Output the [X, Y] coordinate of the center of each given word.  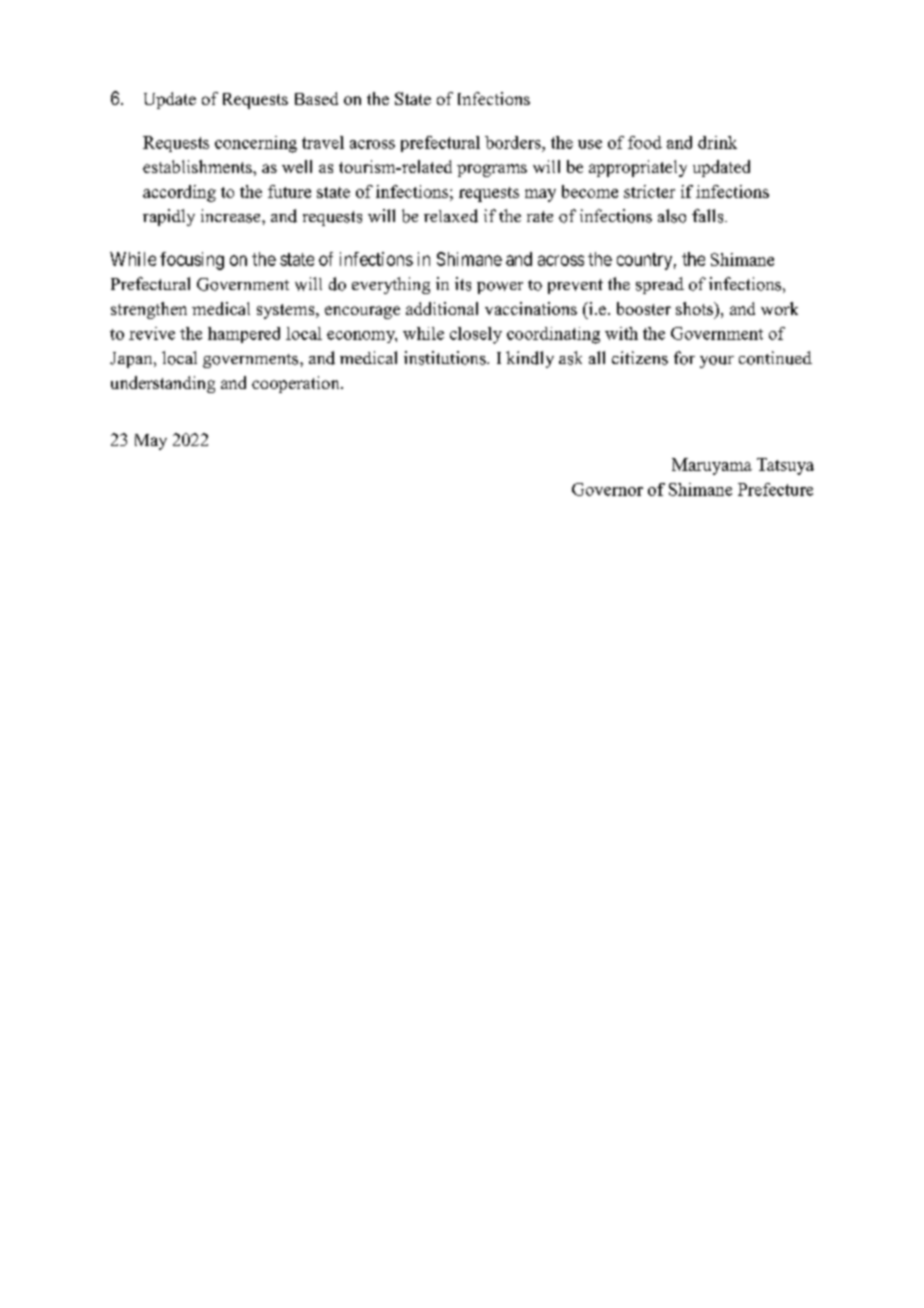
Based [316, 98]
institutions [446, 358]
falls [709, 216]
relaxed [451, 216]
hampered [244, 335]
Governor [607, 489]
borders [514, 142]
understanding [163, 384]
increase [232, 216]
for [684, 358]
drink [717, 142]
